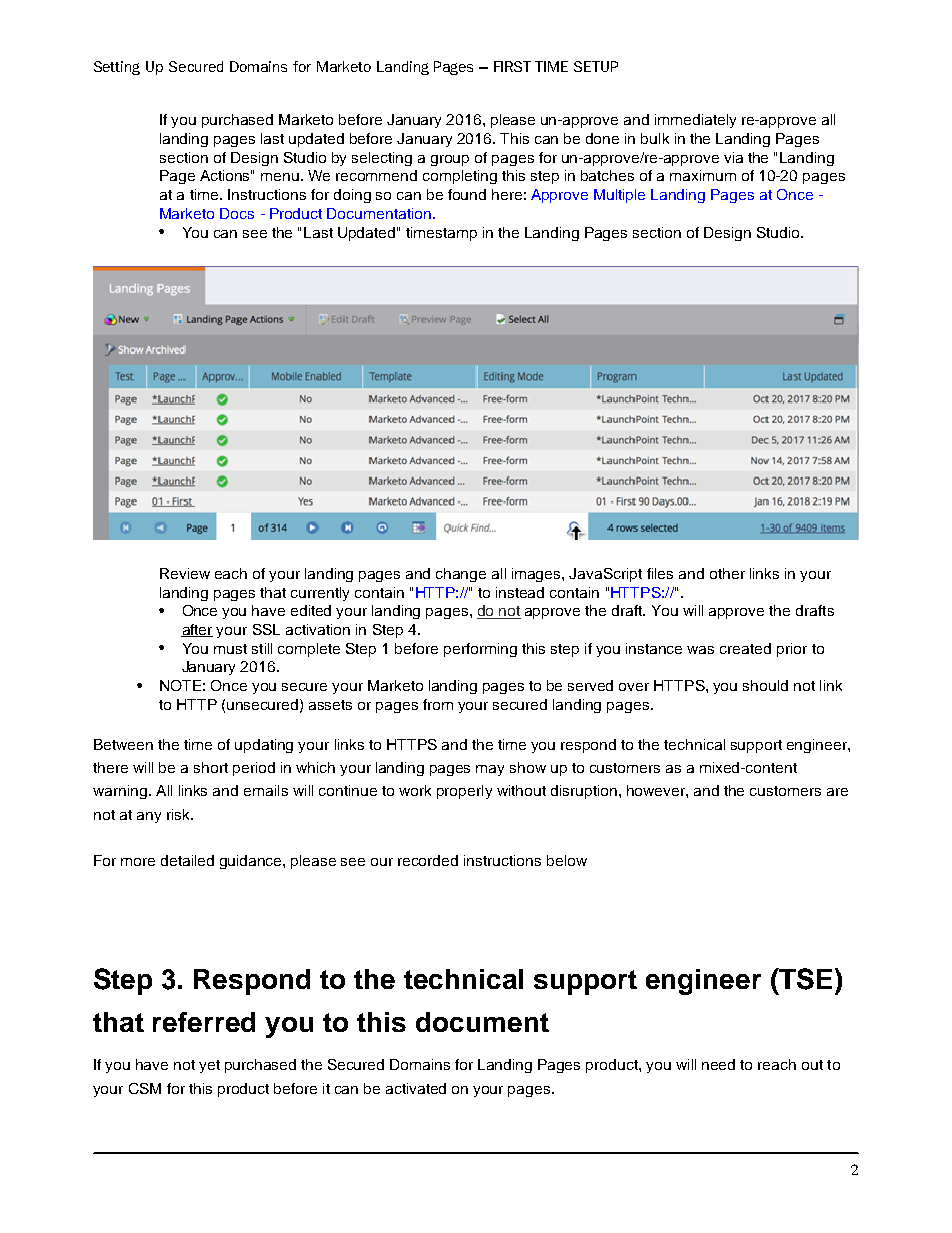 The image size is (952, 1233). I want to click on immediately, so click(695, 121).
